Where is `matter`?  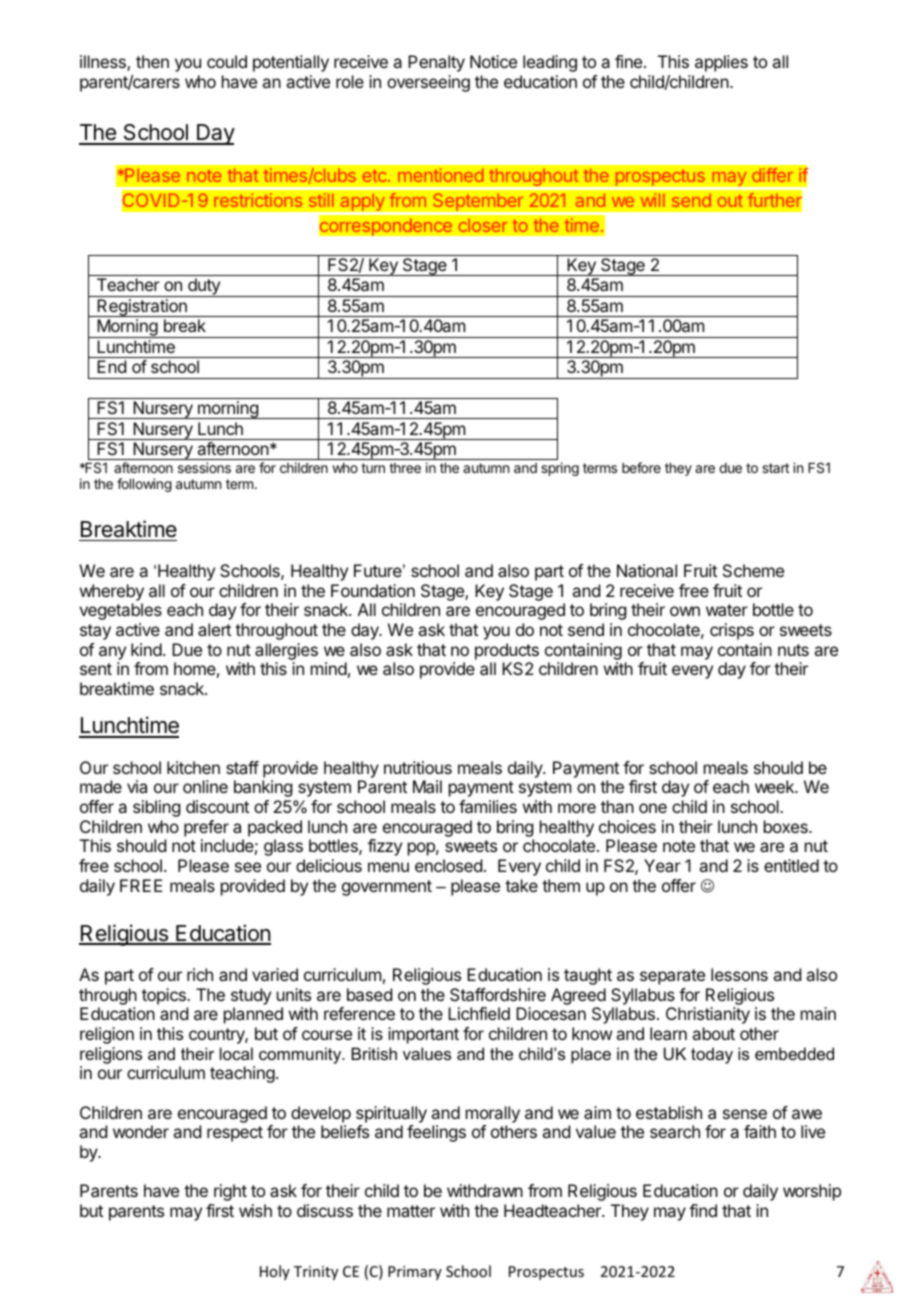 matter is located at coordinates (411, 1211).
